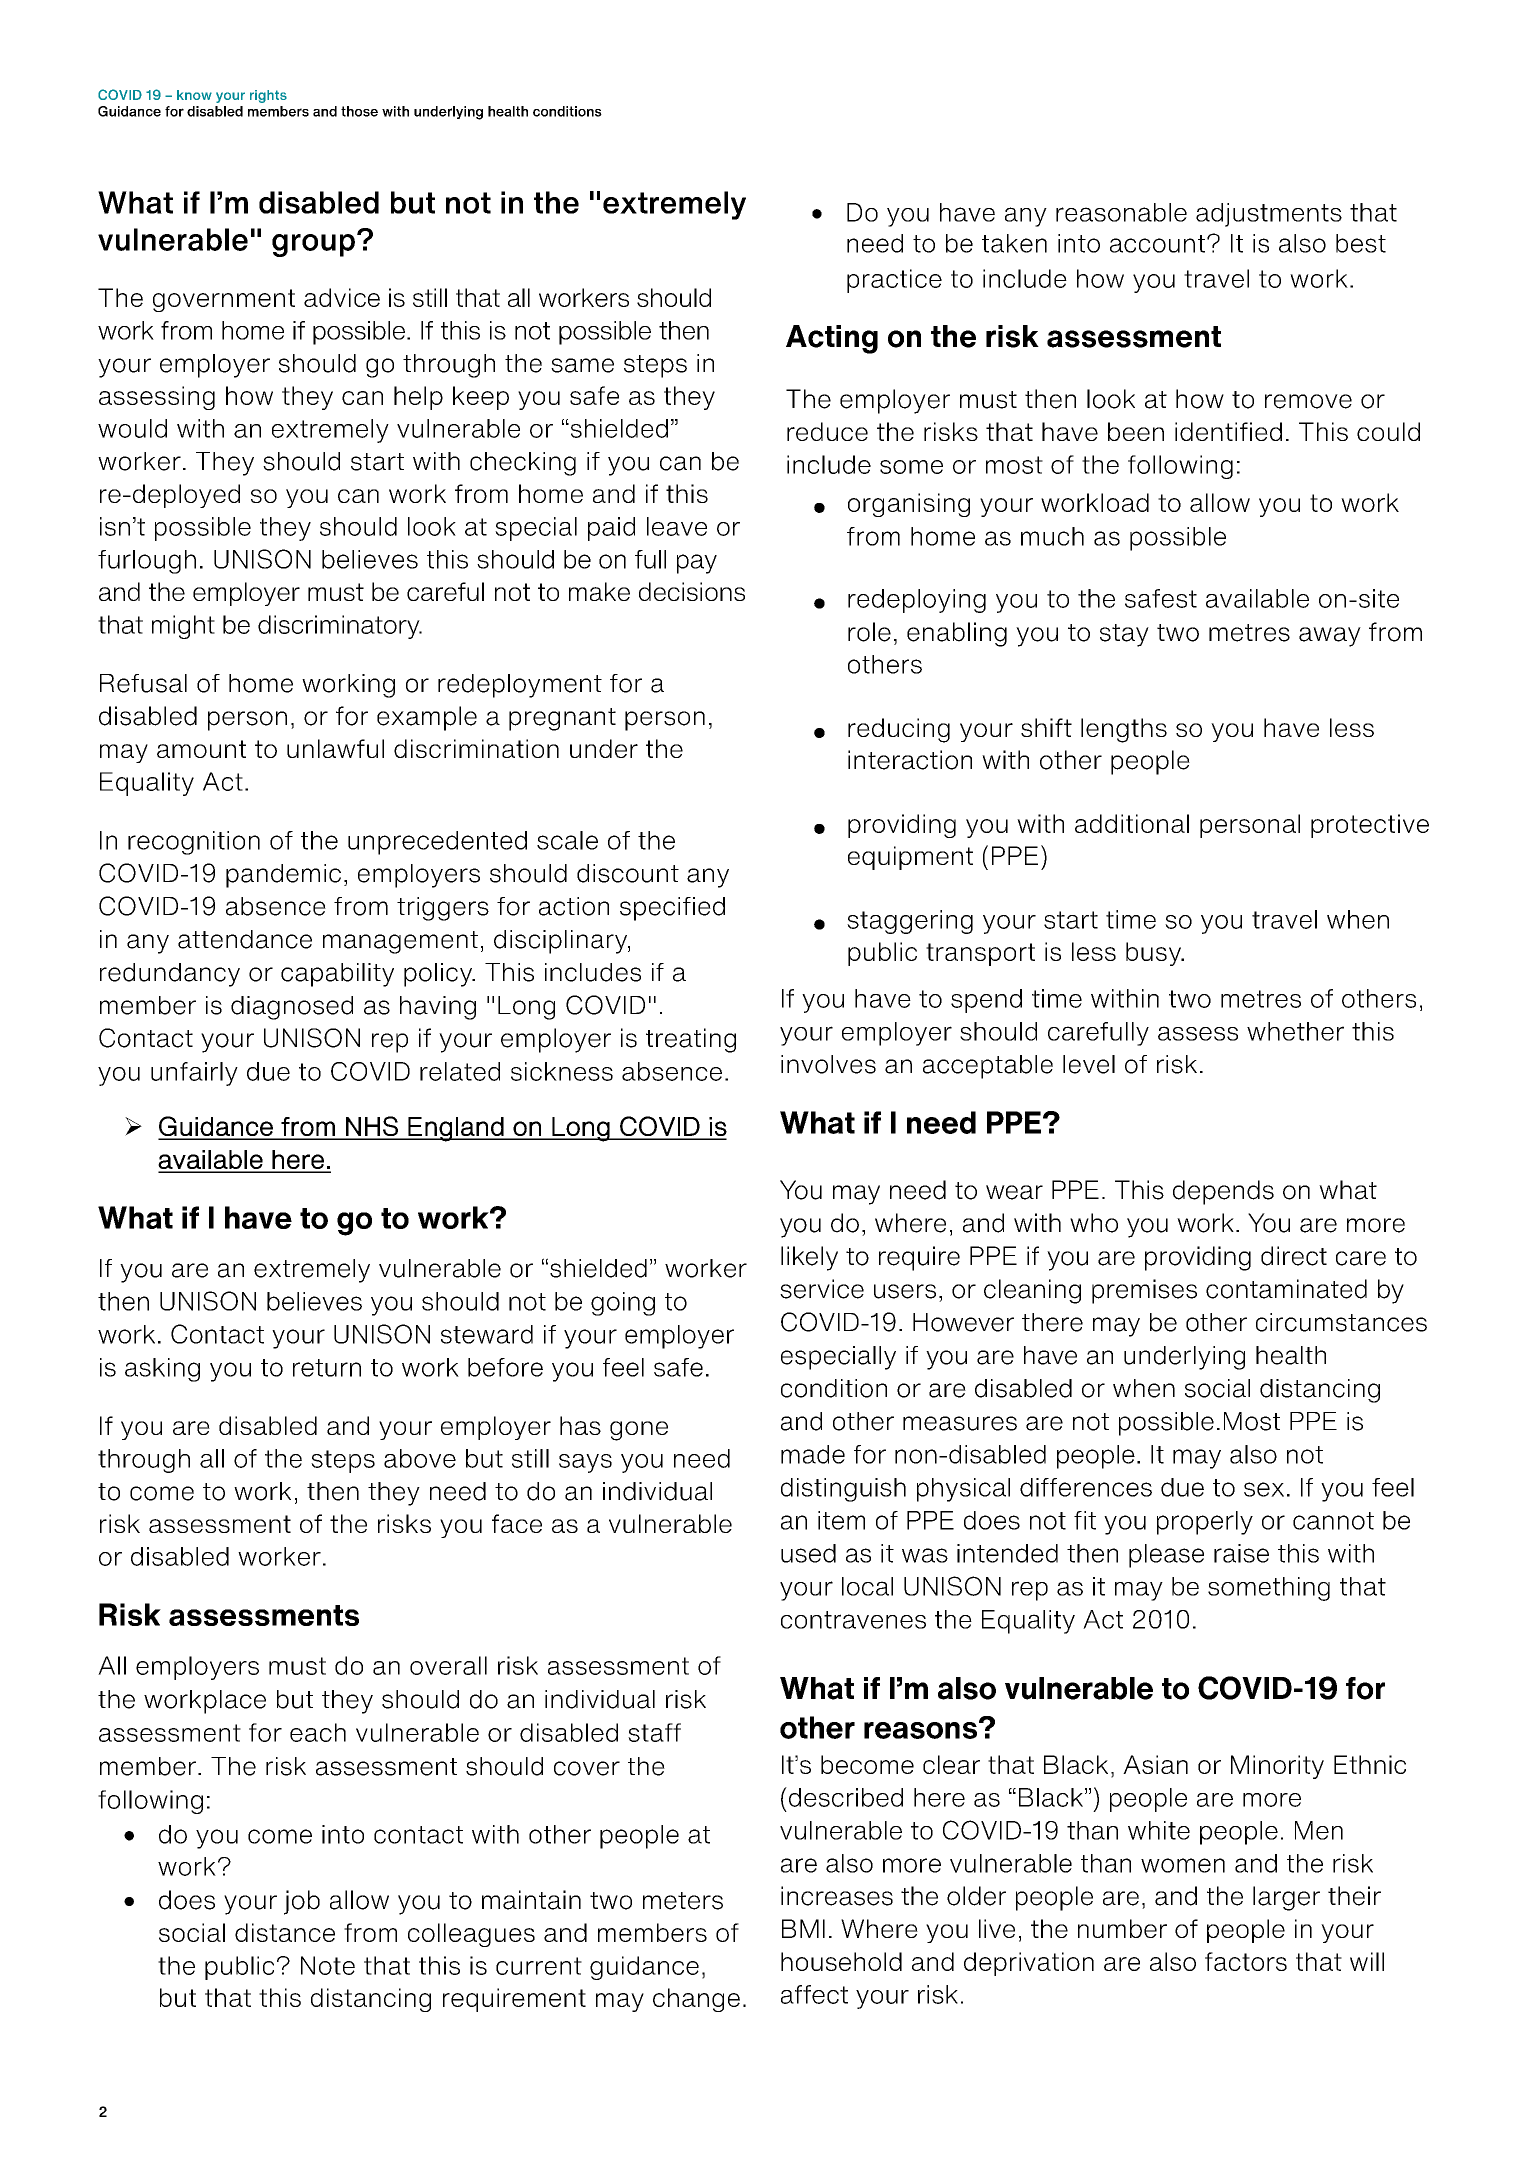  Describe the element at coordinates (899, 730) in the document. I see `reducing` at that location.
